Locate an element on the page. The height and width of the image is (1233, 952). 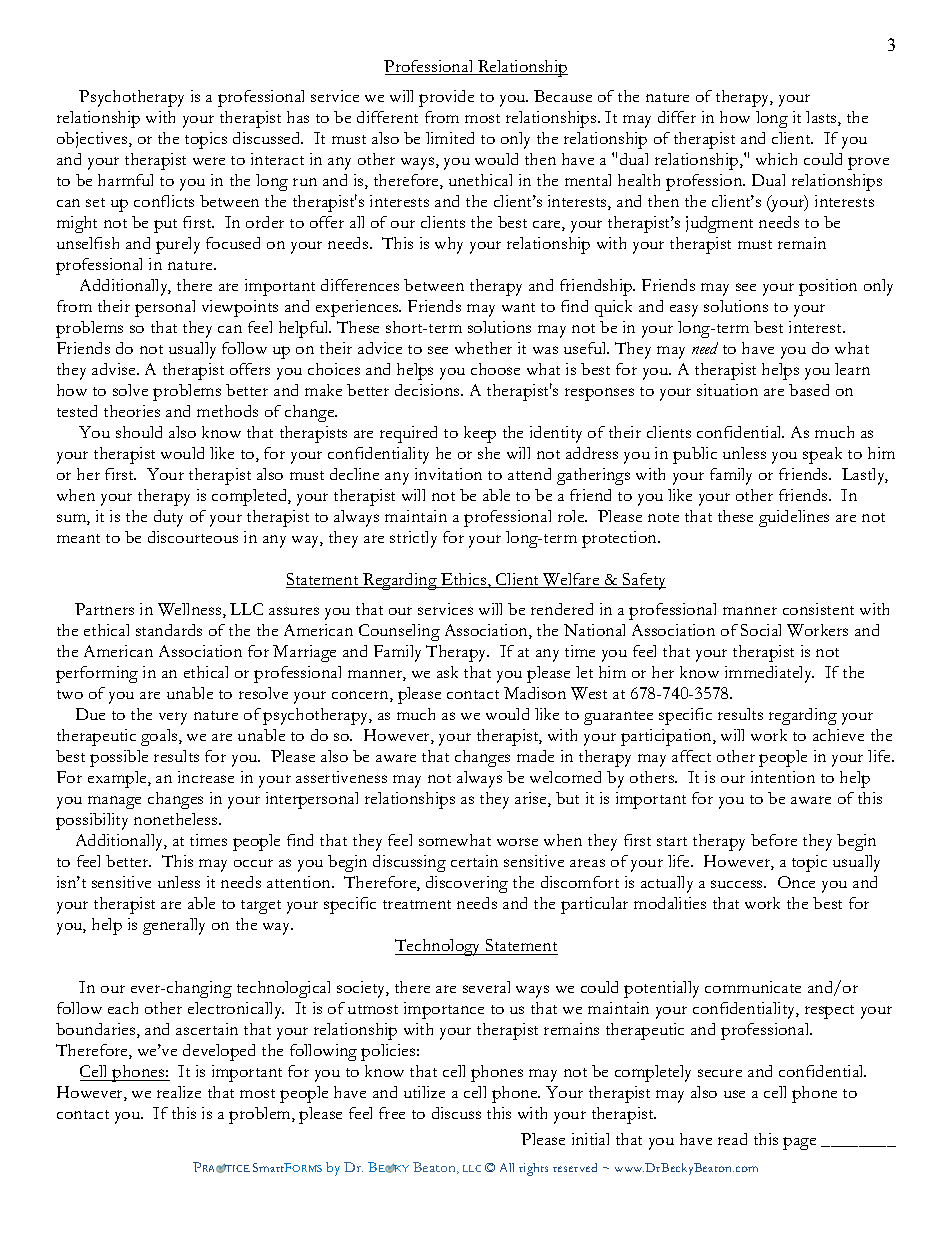
standards is located at coordinates (169, 630).
